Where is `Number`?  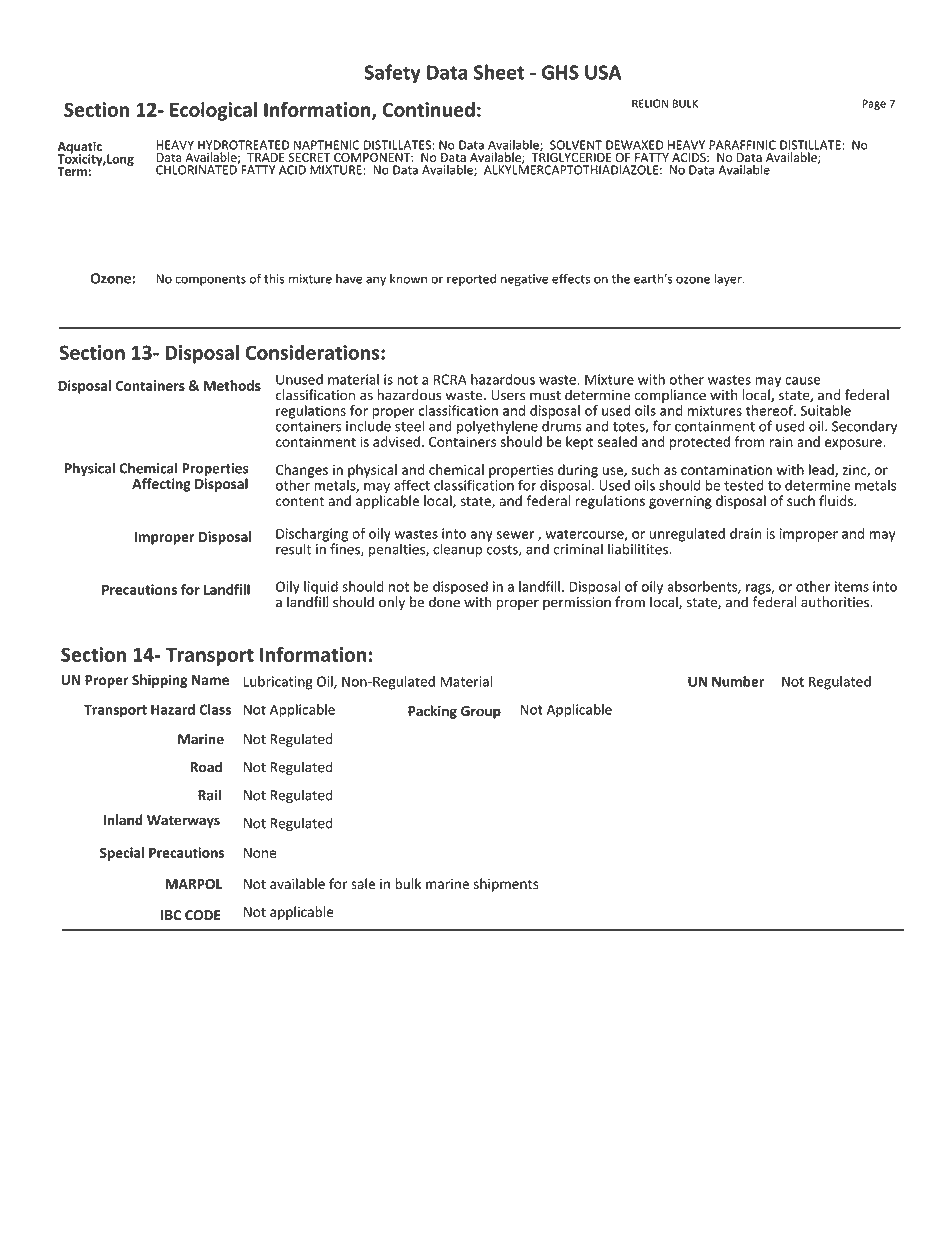
Number is located at coordinates (738, 681).
